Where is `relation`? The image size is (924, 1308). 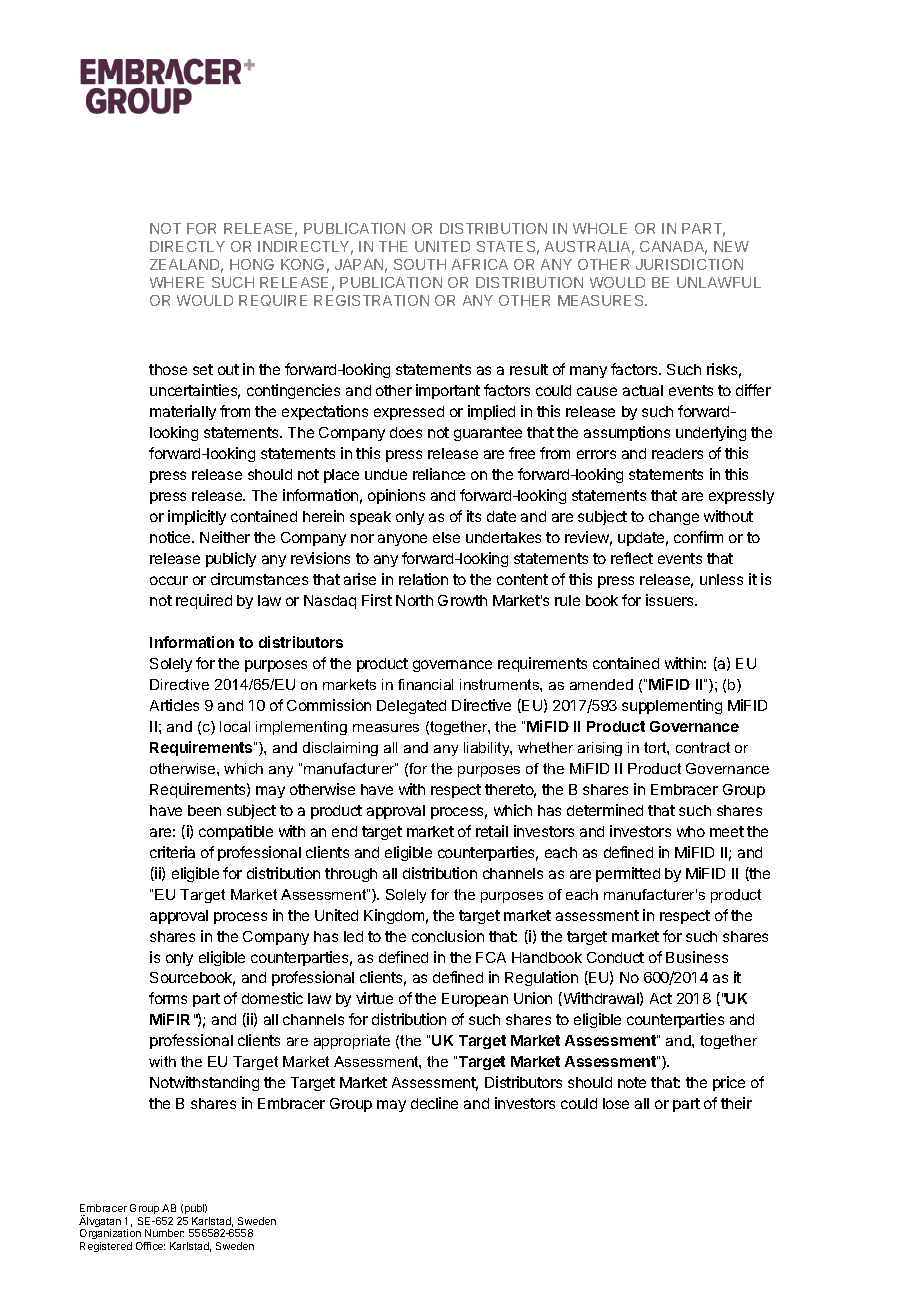 relation is located at coordinates (423, 579).
